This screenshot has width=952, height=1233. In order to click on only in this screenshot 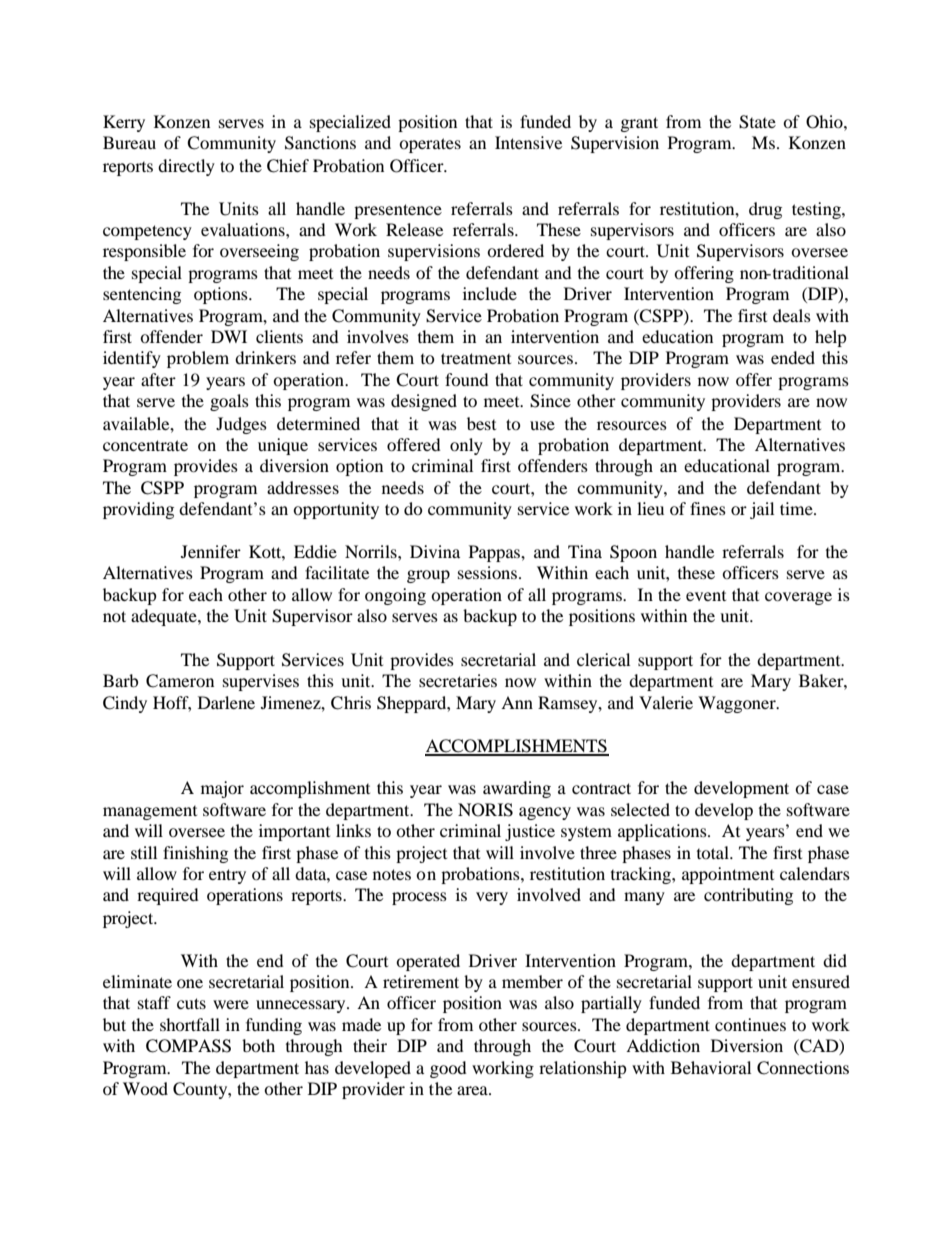, I will do `click(466, 446)`.
